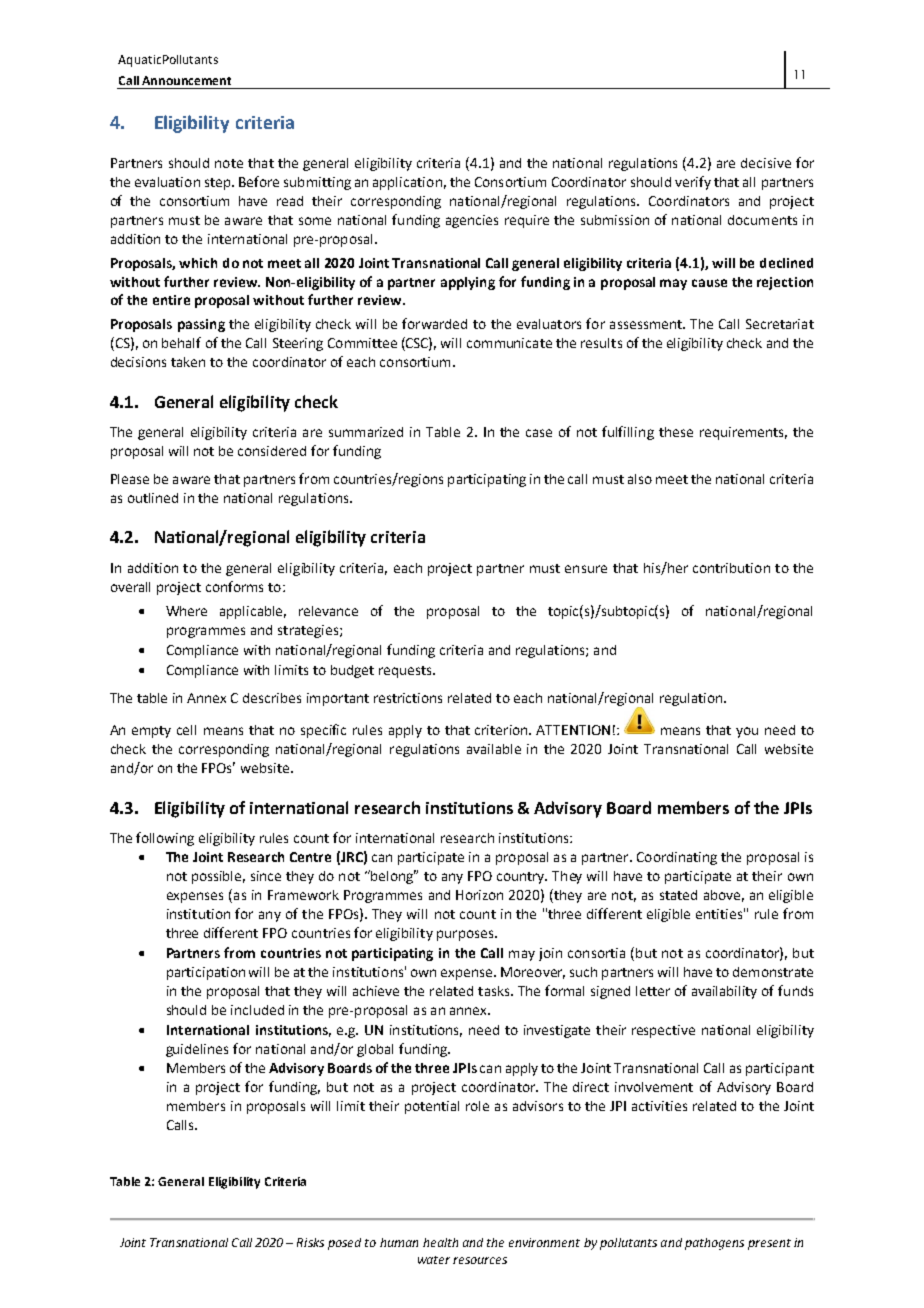 Image resolution: width=924 pixels, height=1308 pixels. I want to click on describes, so click(272, 698).
